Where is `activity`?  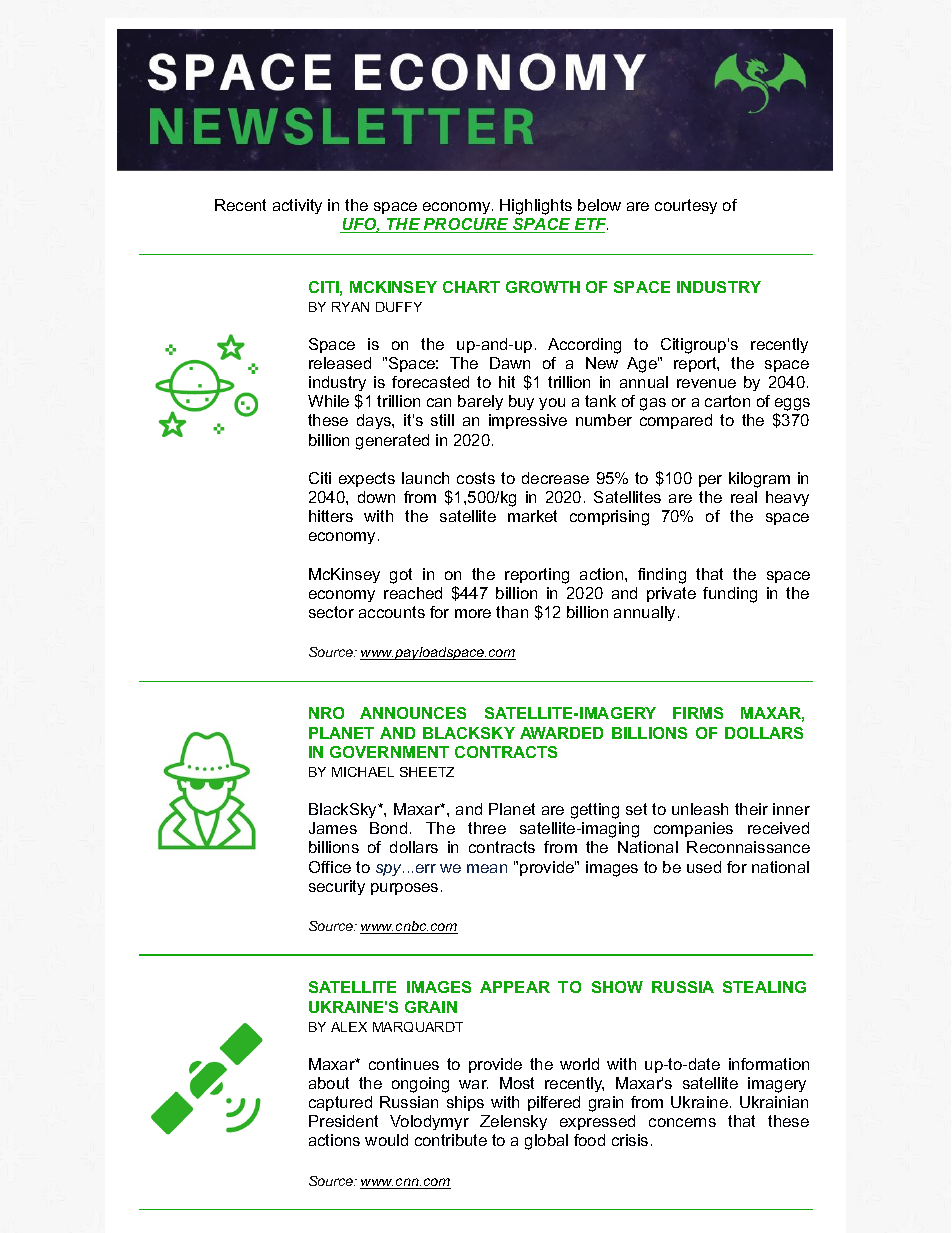
activity is located at coordinates (297, 206).
